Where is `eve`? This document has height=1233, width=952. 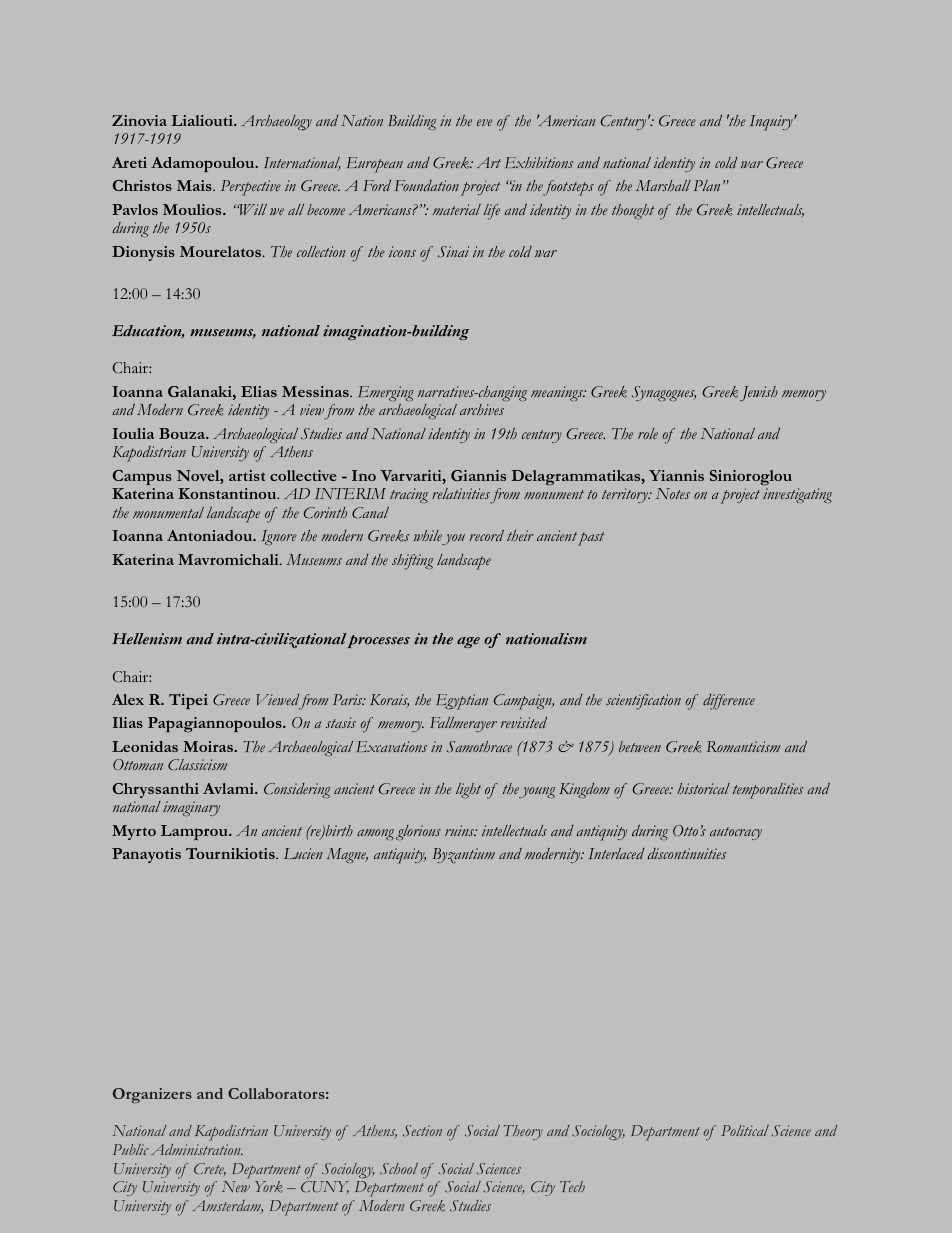
eve is located at coordinates (485, 122).
